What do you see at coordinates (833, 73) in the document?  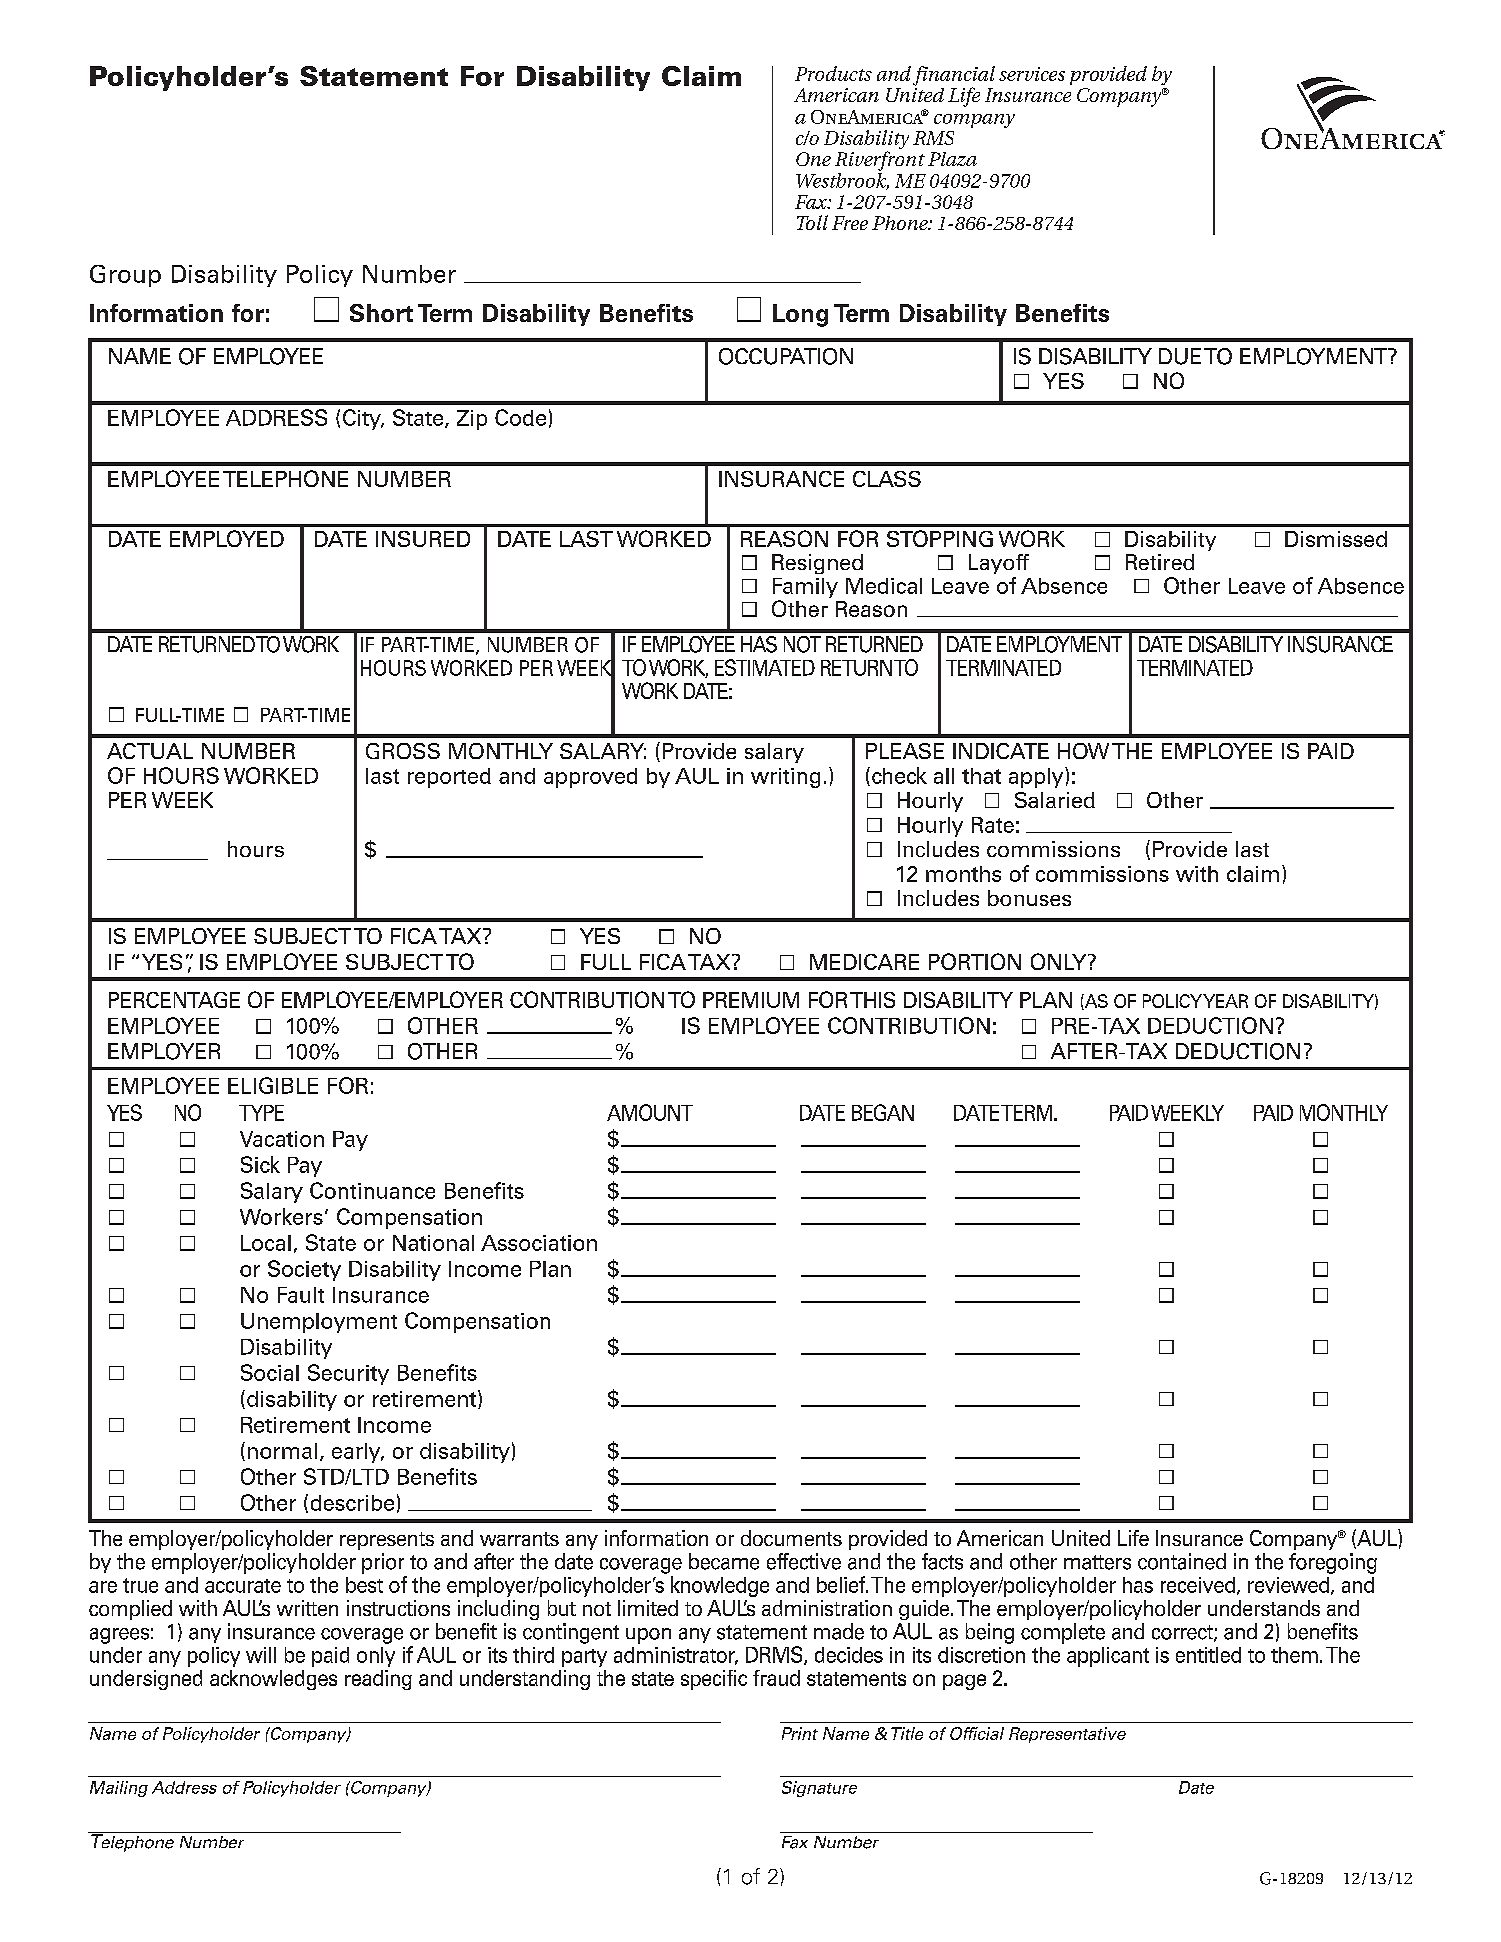 I see `Products` at bounding box center [833, 73].
